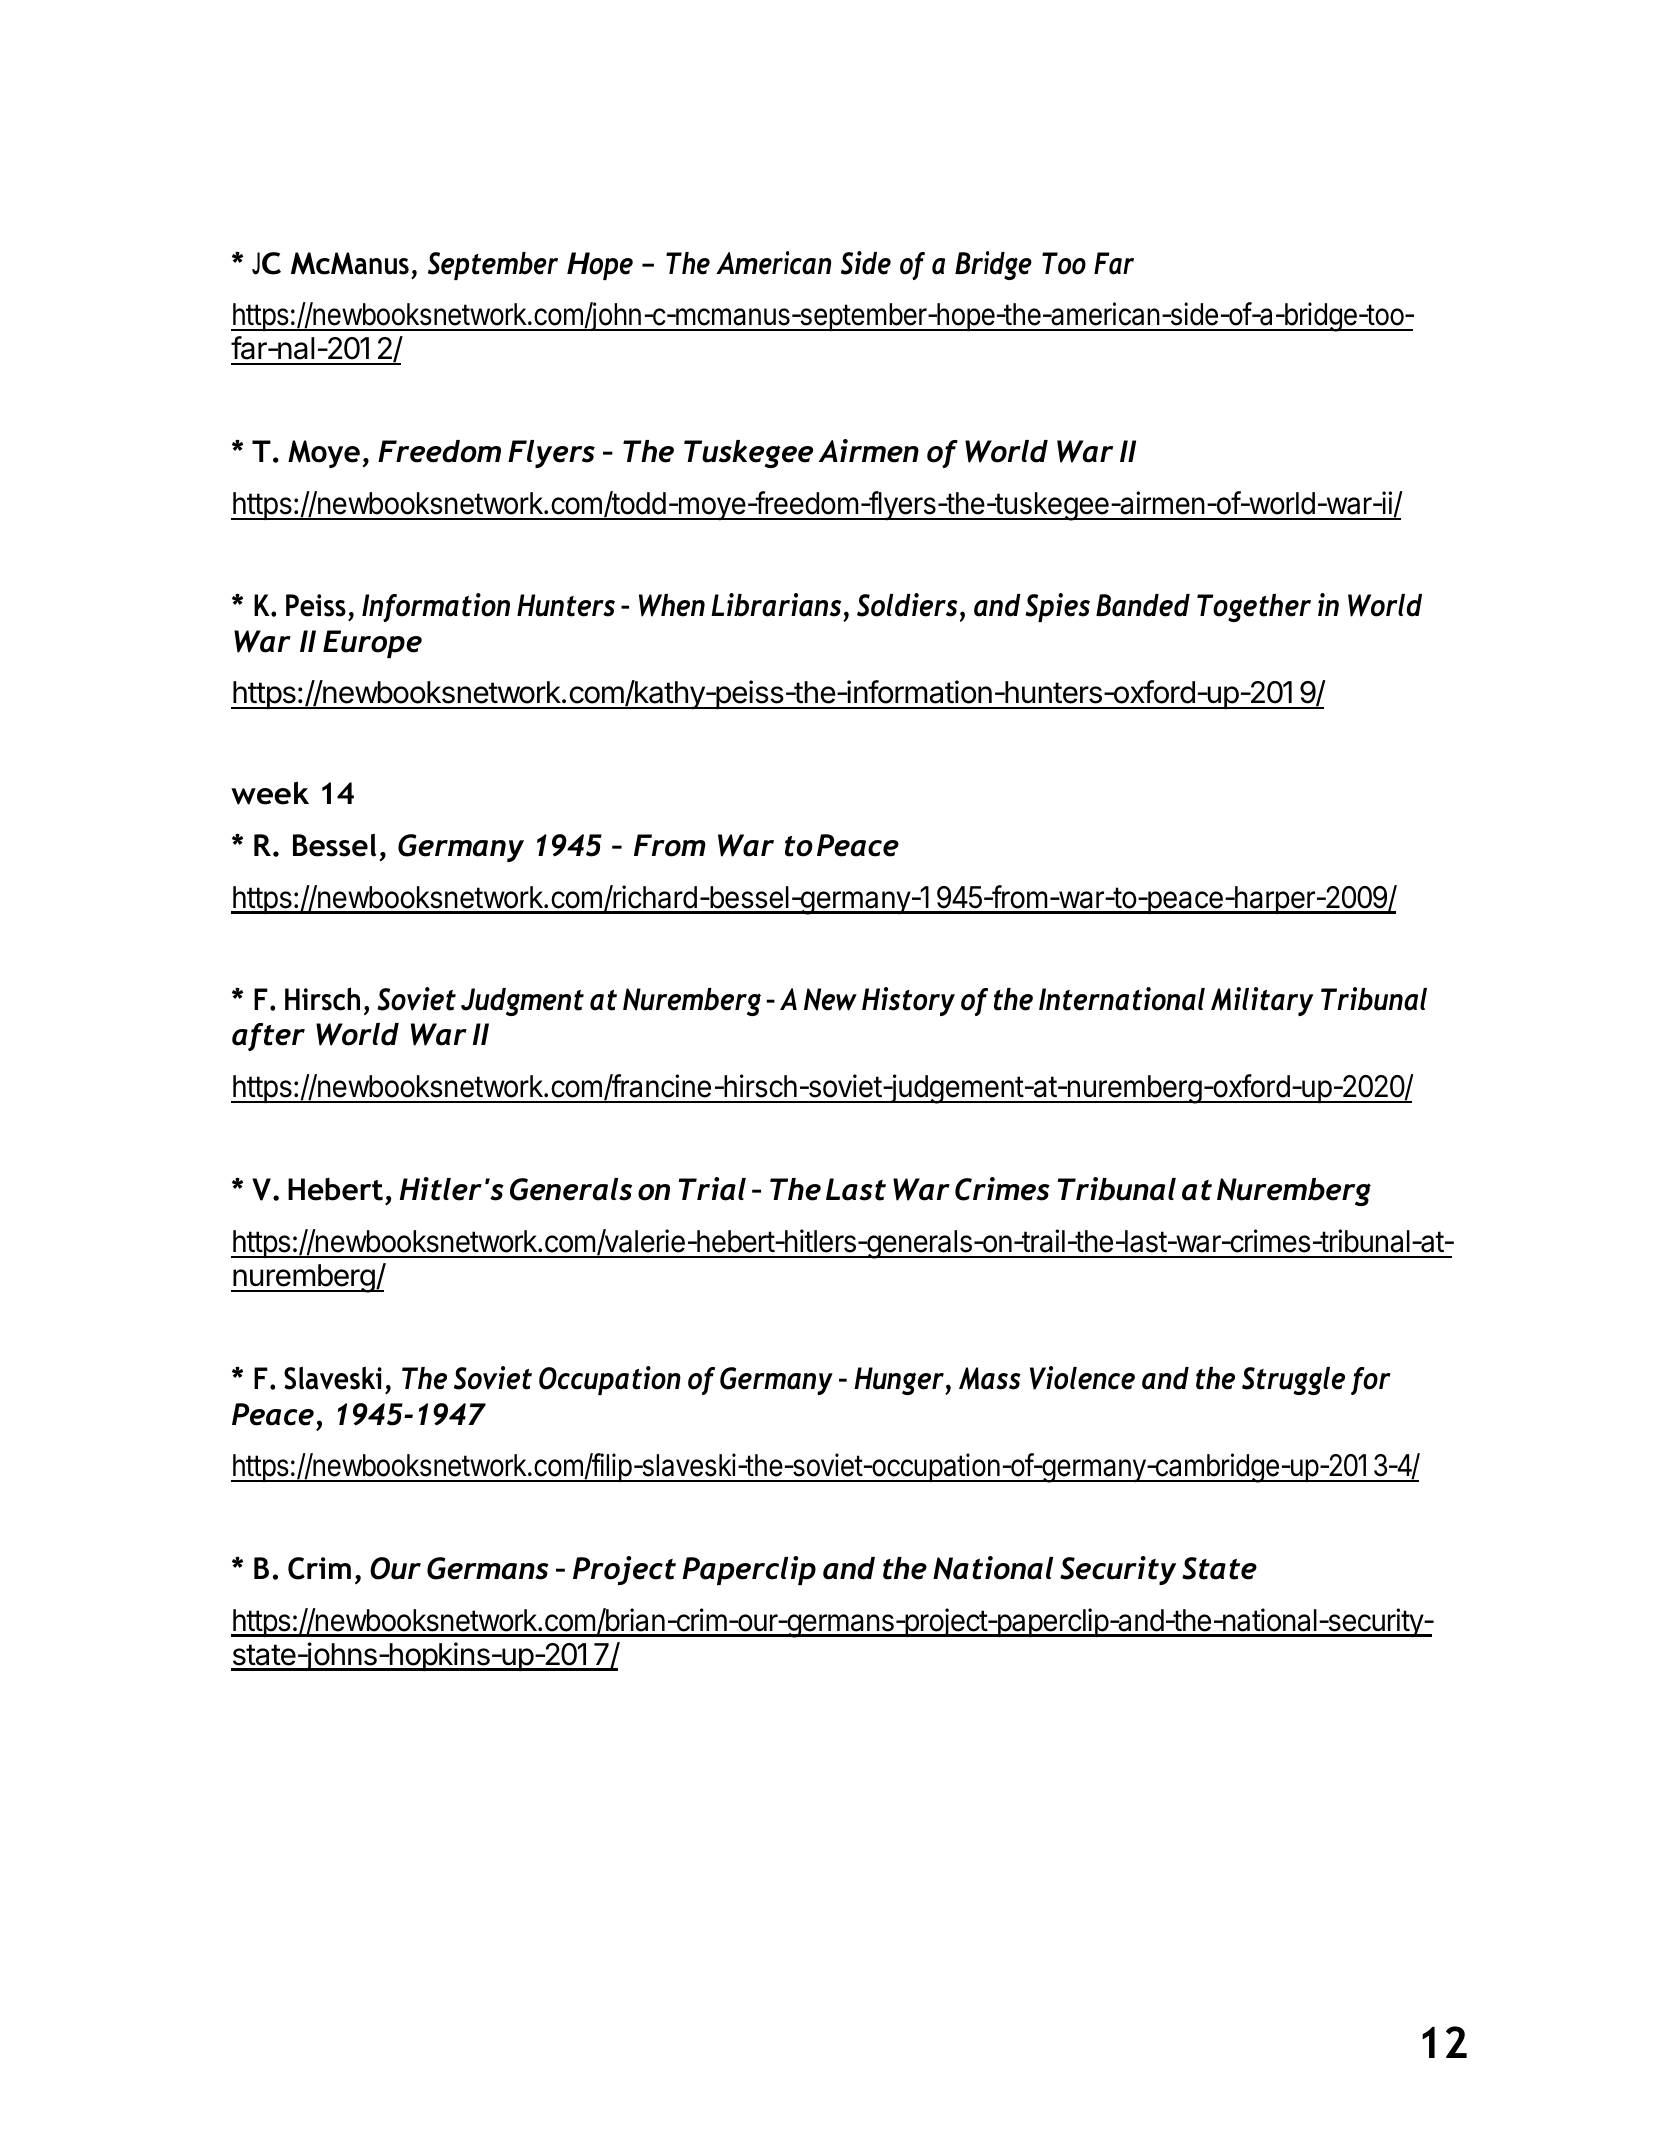 This screenshot has width=1661, height=2150. Describe the element at coordinates (372, 644) in the screenshot. I see `Europe` at that location.
